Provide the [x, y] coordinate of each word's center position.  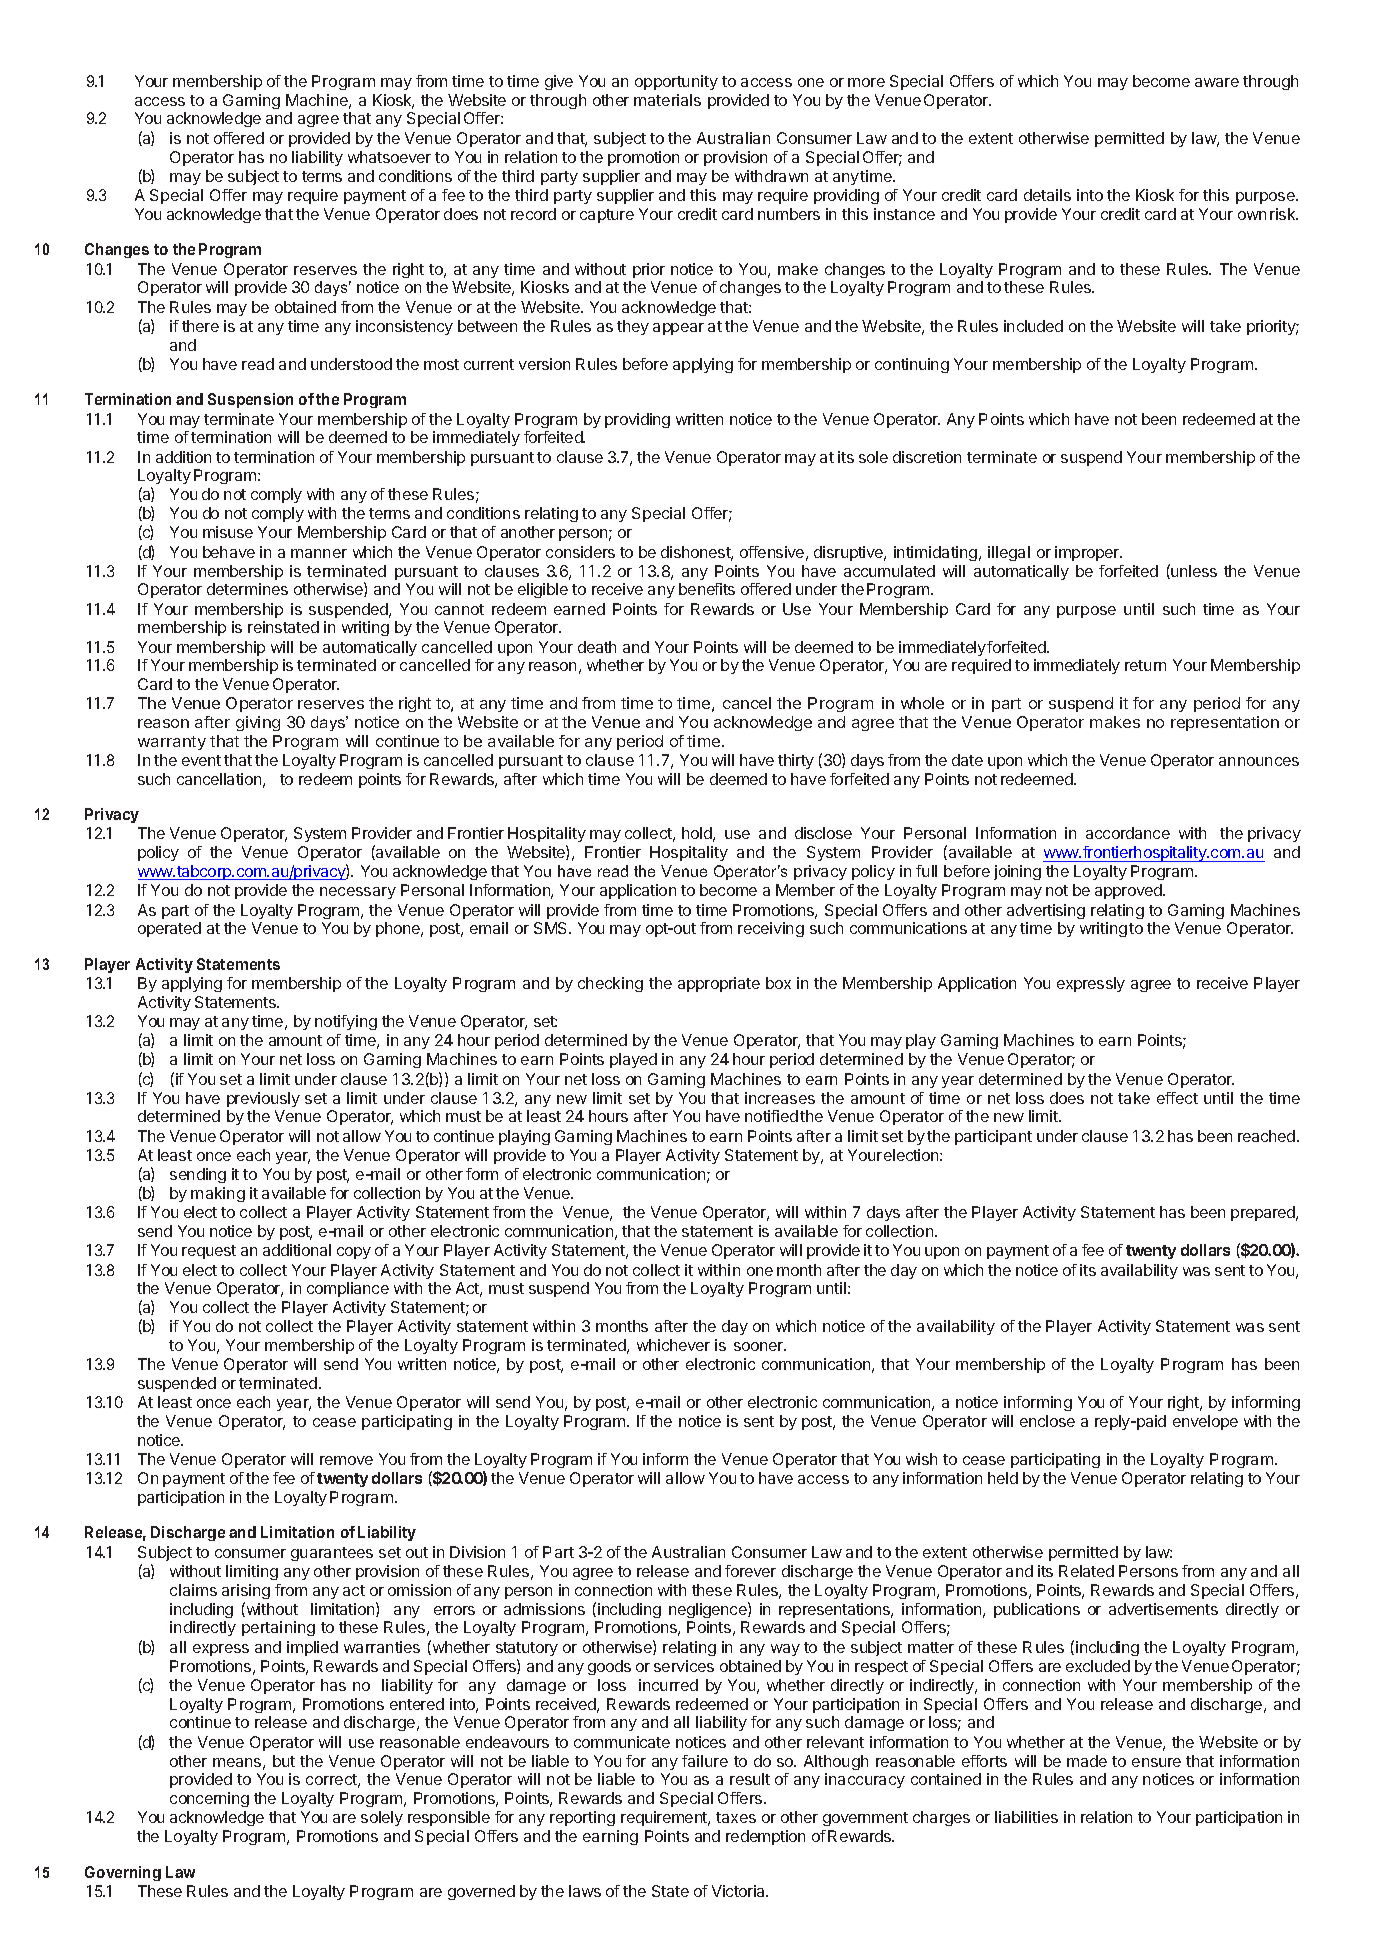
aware [1217, 82]
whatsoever [389, 157]
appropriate [719, 984]
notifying [346, 1022]
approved [1129, 891]
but [284, 1761]
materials [667, 100]
